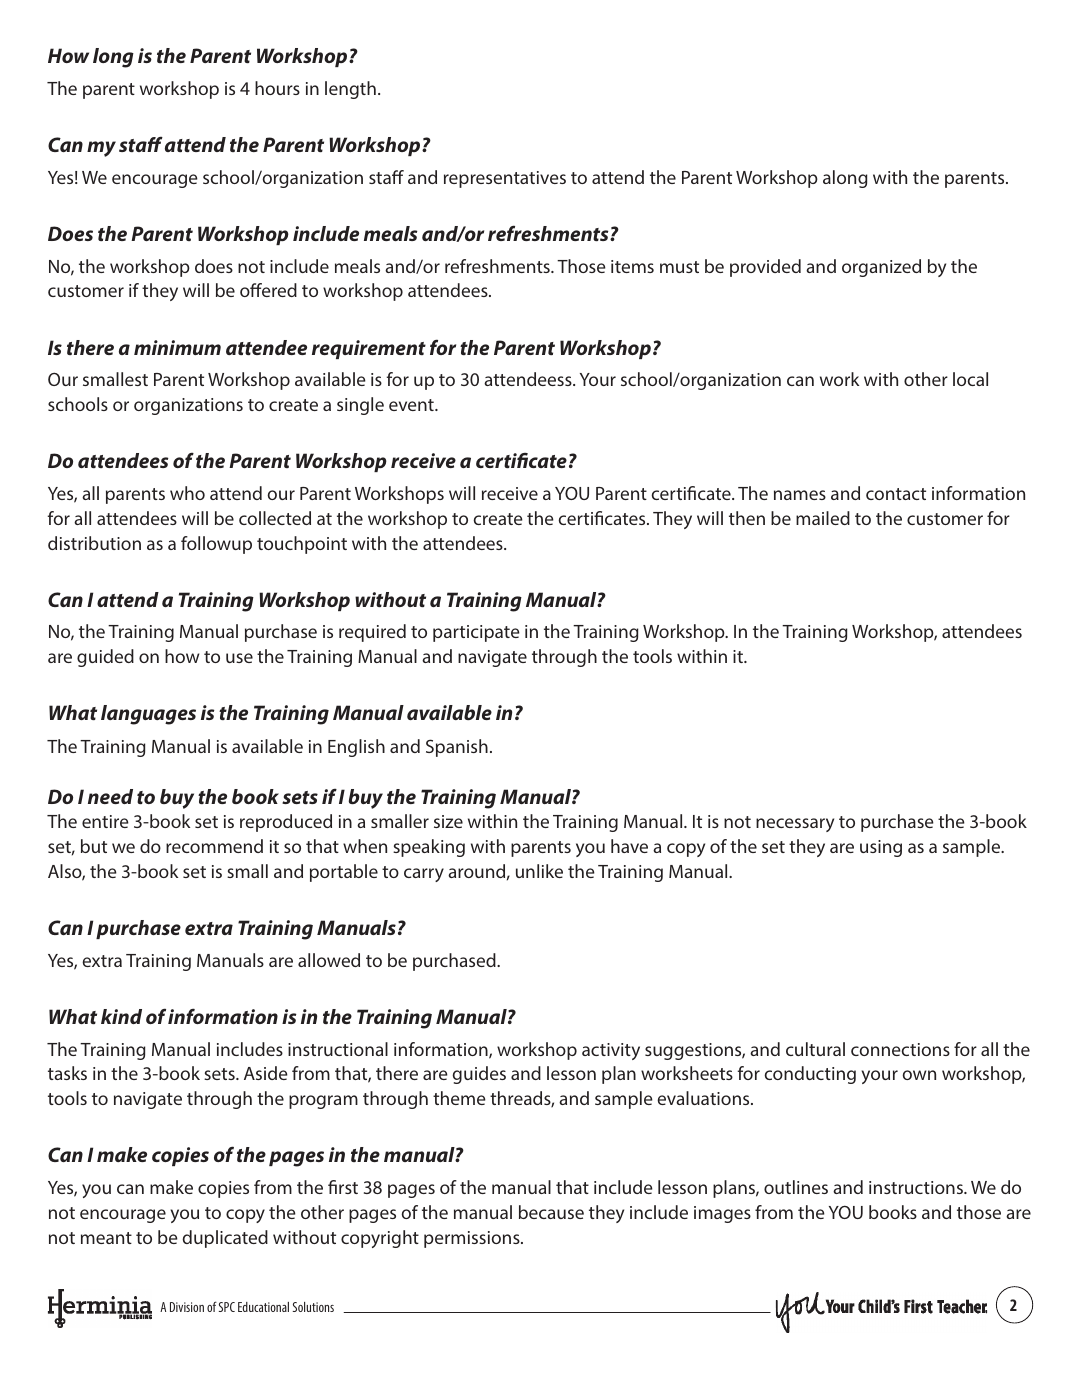 The height and width of the screenshot is (1398, 1080). What do you see at coordinates (473, 1239) in the screenshot?
I see `permissions` at bounding box center [473, 1239].
